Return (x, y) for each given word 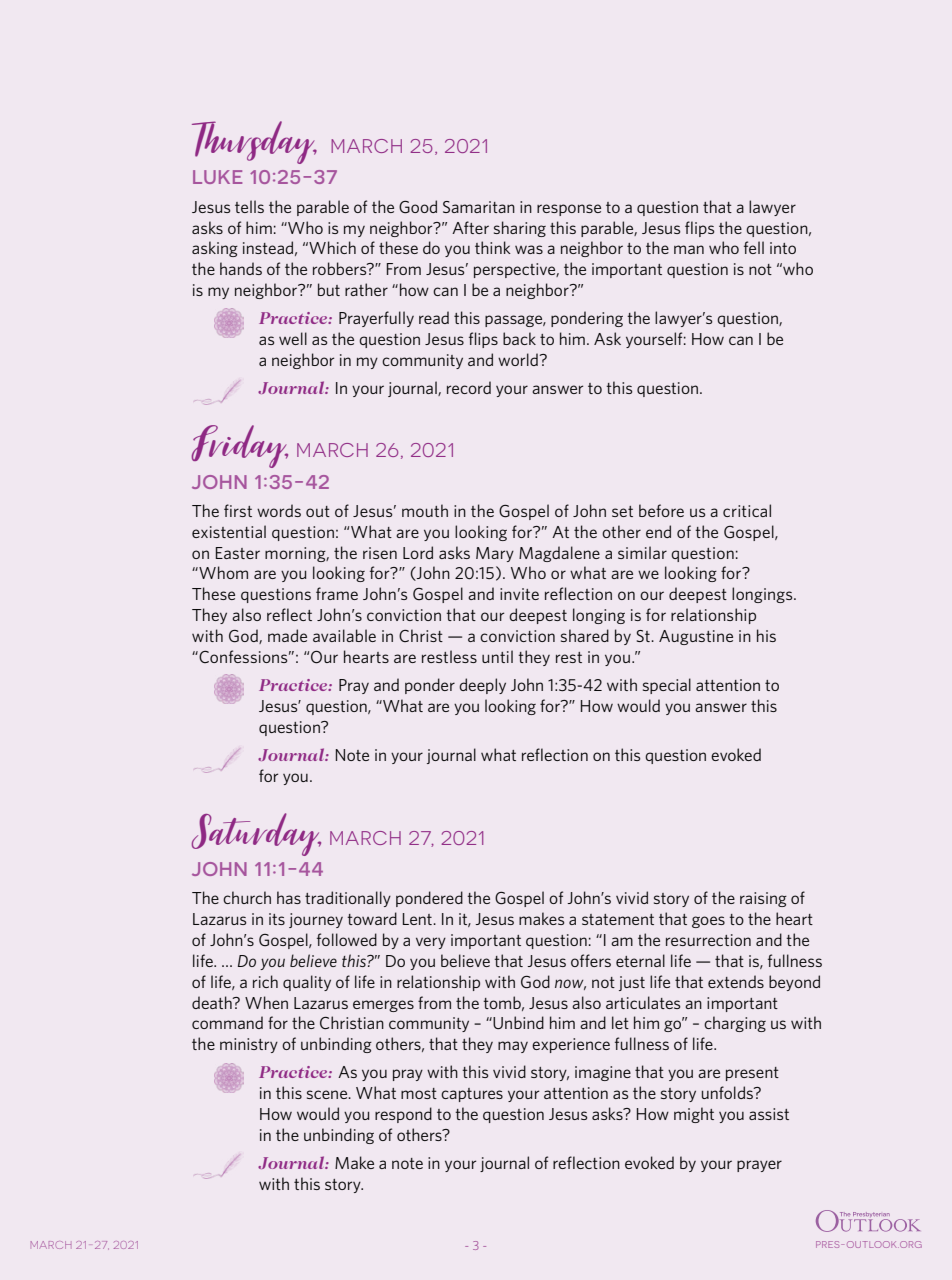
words (279, 510)
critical (747, 510)
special (667, 686)
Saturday (256, 834)
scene (328, 1094)
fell (754, 247)
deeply (482, 686)
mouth (425, 510)
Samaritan (479, 207)
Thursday (254, 142)
